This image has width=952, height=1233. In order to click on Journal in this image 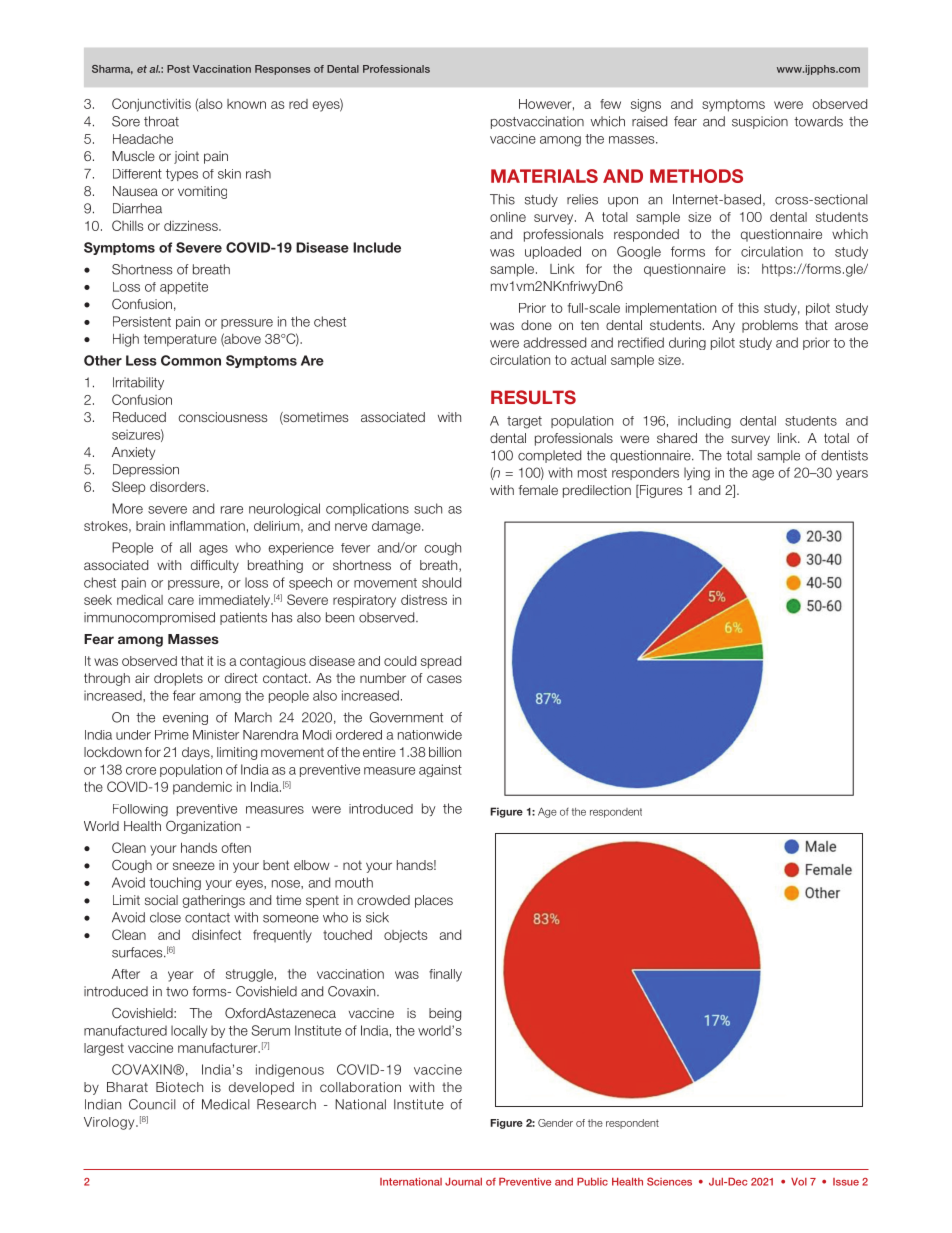, I will do `click(463, 1181)`.
